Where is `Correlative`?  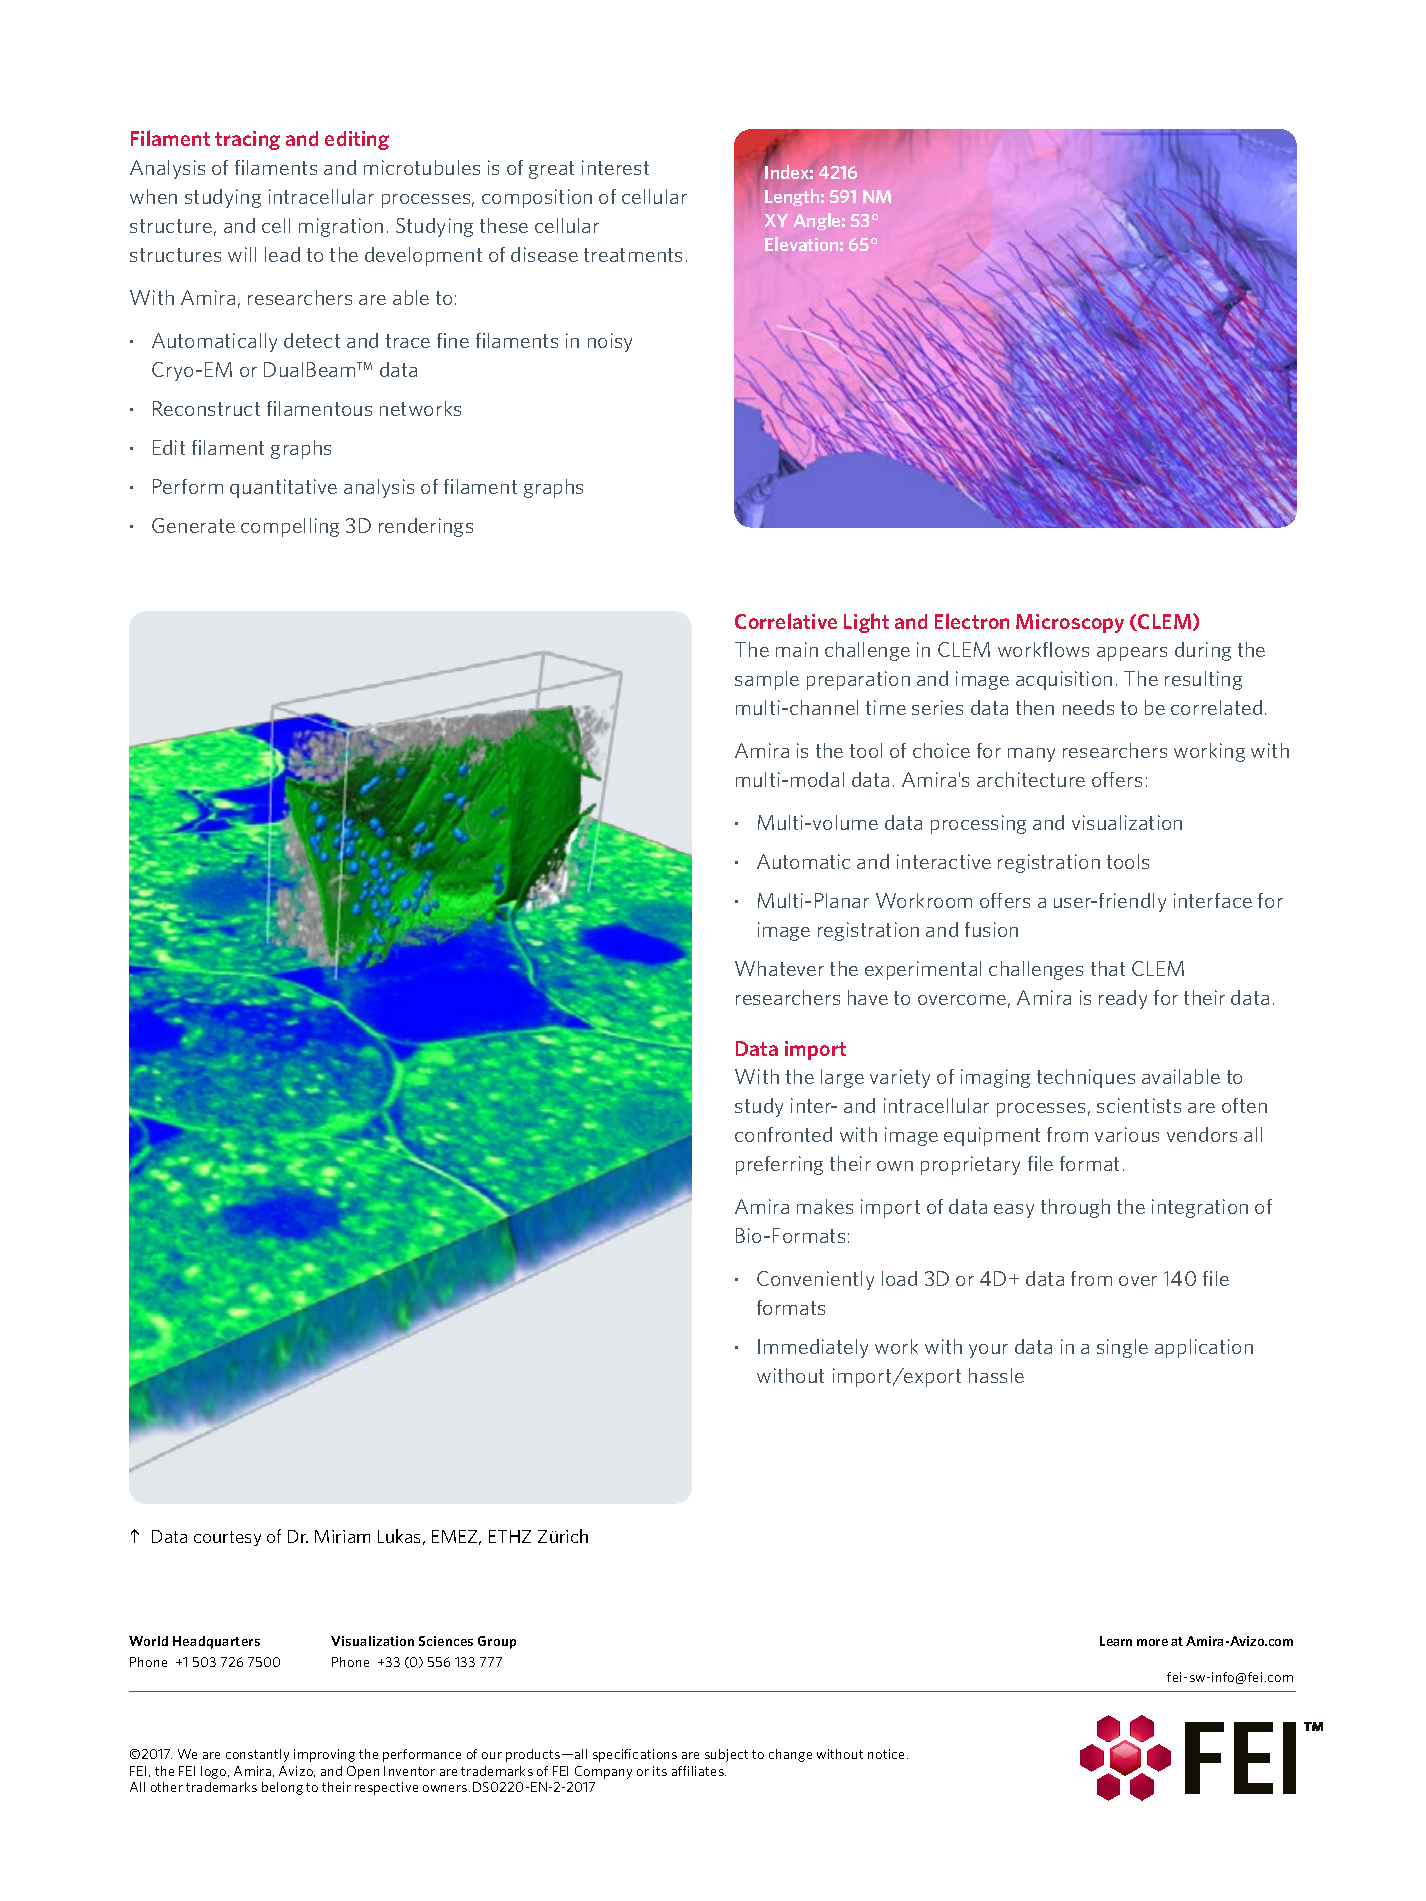
Correlative is located at coordinates (786, 621).
